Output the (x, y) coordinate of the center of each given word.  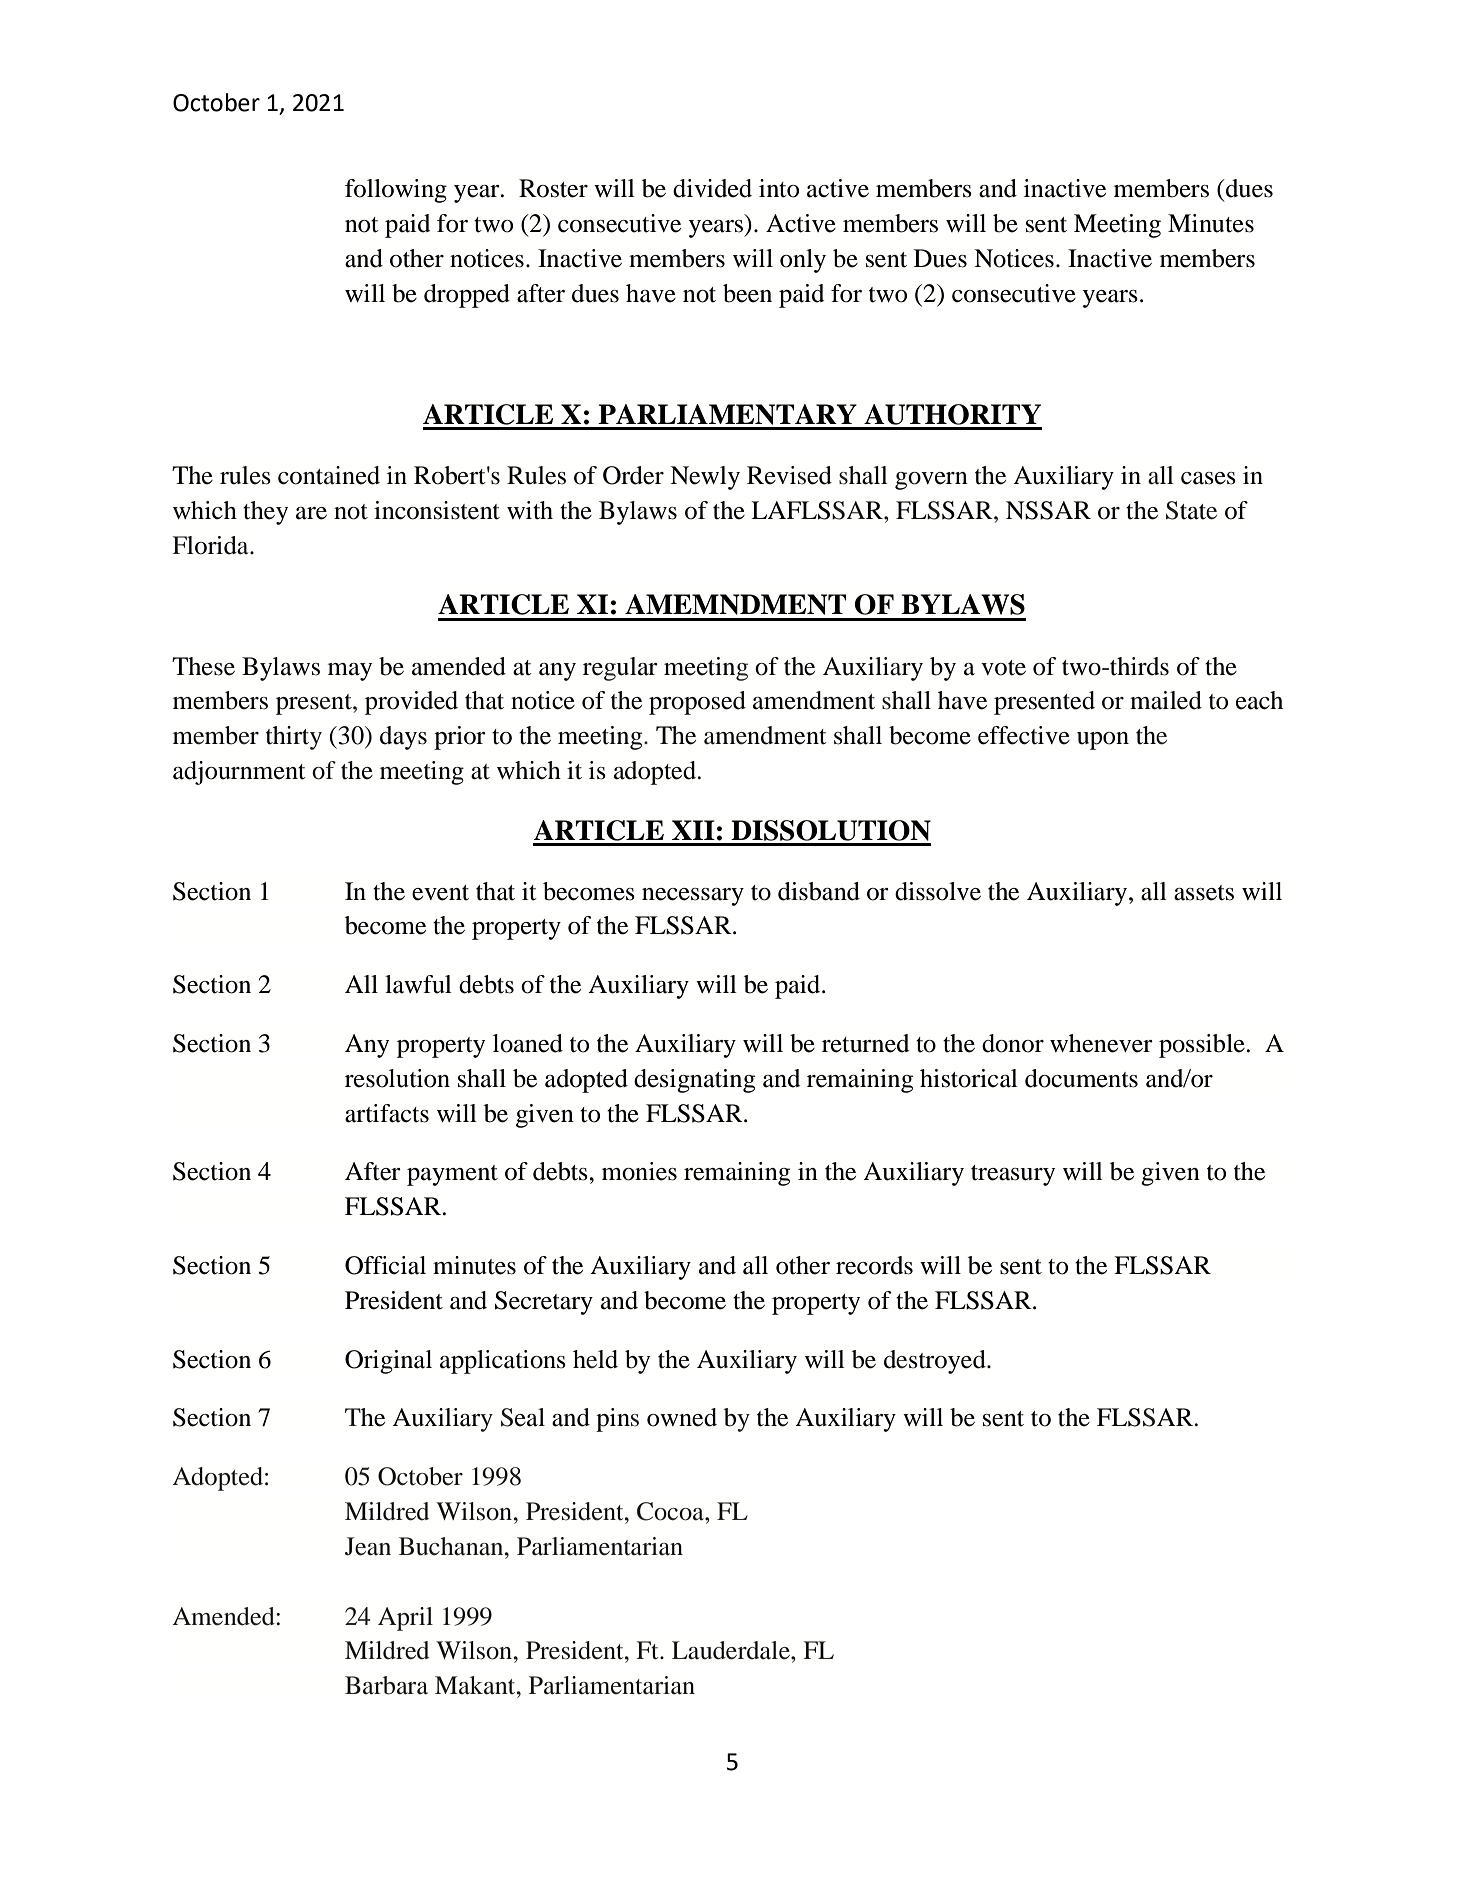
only (803, 261)
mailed (1166, 700)
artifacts (387, 1113)
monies (639, 1171)
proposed (697, 703)
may (350, 672)
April (405, 1619)
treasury (1013, 1175)
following (396, 191)
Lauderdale (732, 1650)
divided (712, 188)
